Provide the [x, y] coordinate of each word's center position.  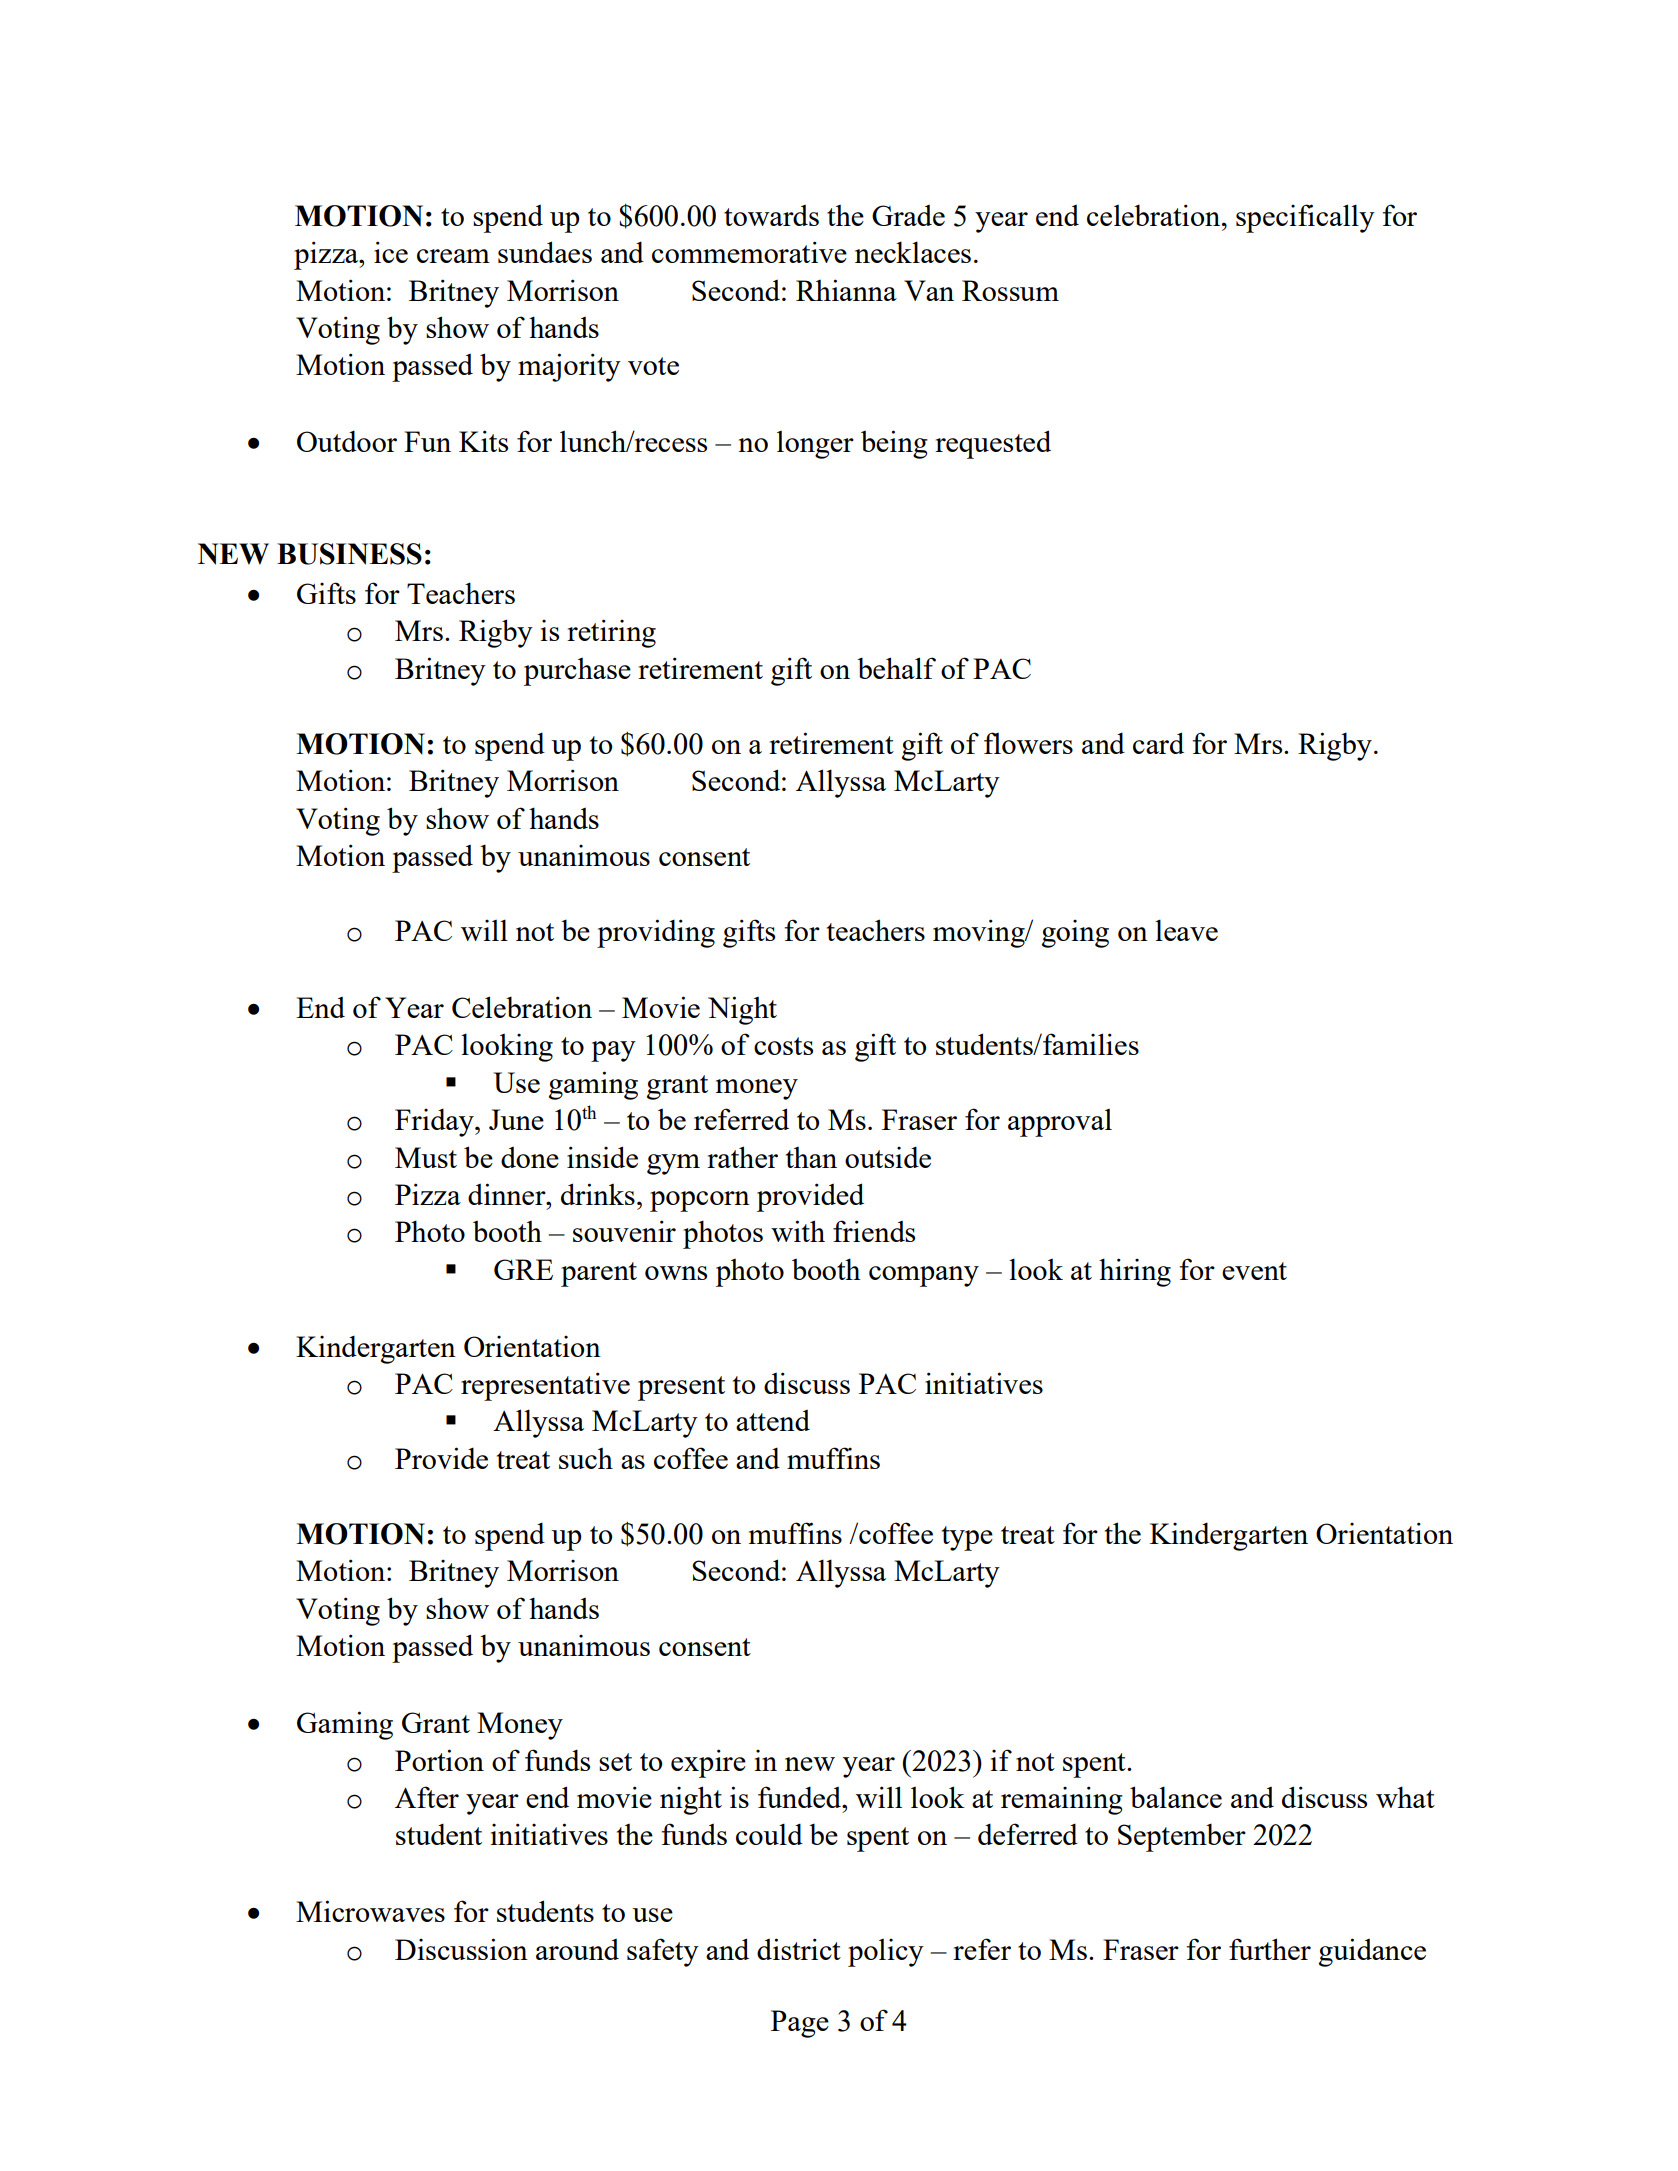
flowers [1028, 743]
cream [453, 256]
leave [1186, 930]
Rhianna [846, 290]
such [586, 1458]
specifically [1305, 218]
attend [773, 1420]
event [1254, 1271]
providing [656, 933]
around [577, 1949]
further [1270, 1949]
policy [886, 1953]
